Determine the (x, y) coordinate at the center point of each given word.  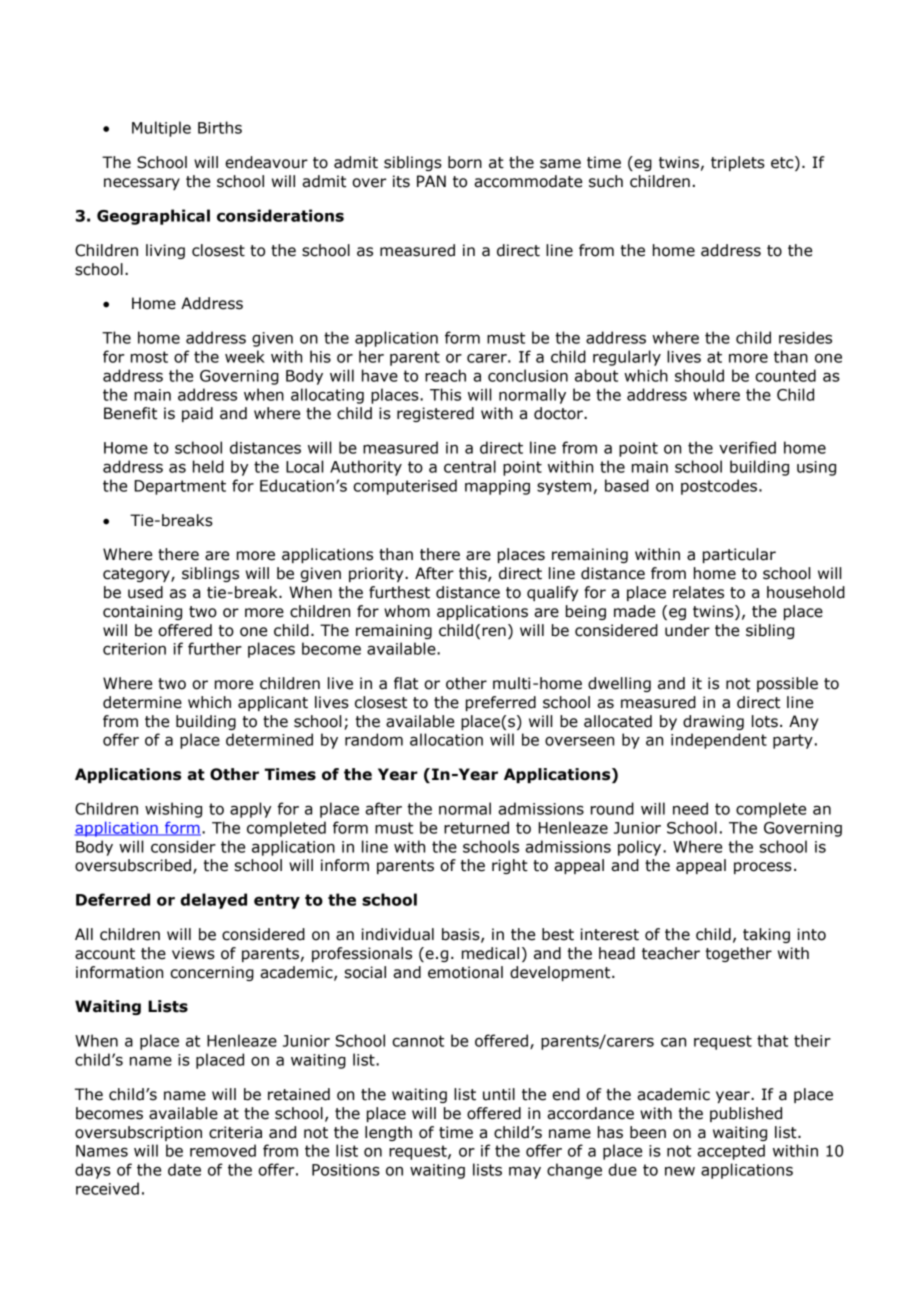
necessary (142, 184)
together (739, 954)
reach (445, 375)
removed (223, 1150)
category (137, 575)
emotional (465, 972)
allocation (446, 739)
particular (739, 555)
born (465, 162)
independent (719, 741)
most (149, 357)
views (193, 953)
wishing (173, 810)
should (699, 375)
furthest (399, 592)
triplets (738, 163)
